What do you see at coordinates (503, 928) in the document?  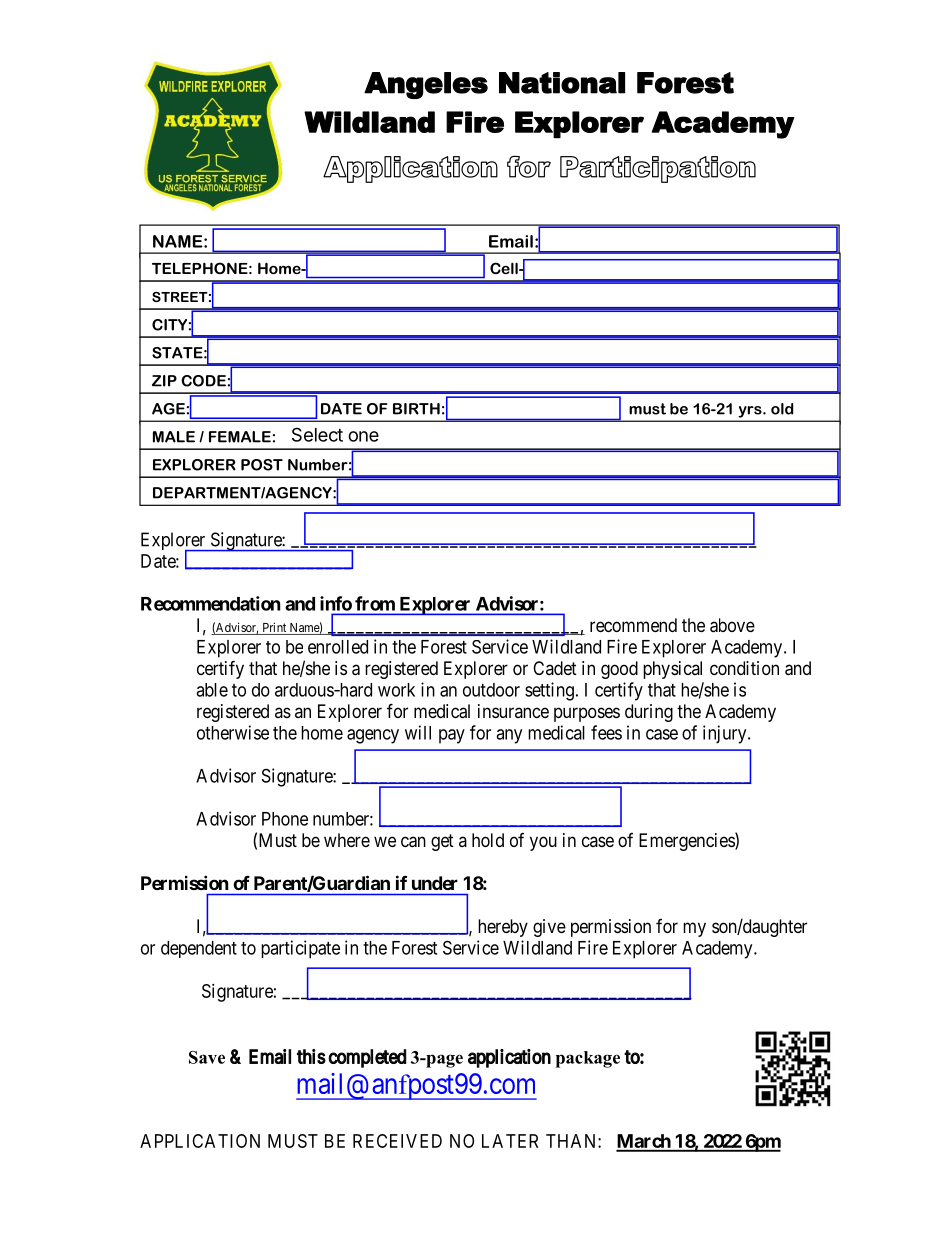 I see `hereby` at bounding box center [503, 928].
